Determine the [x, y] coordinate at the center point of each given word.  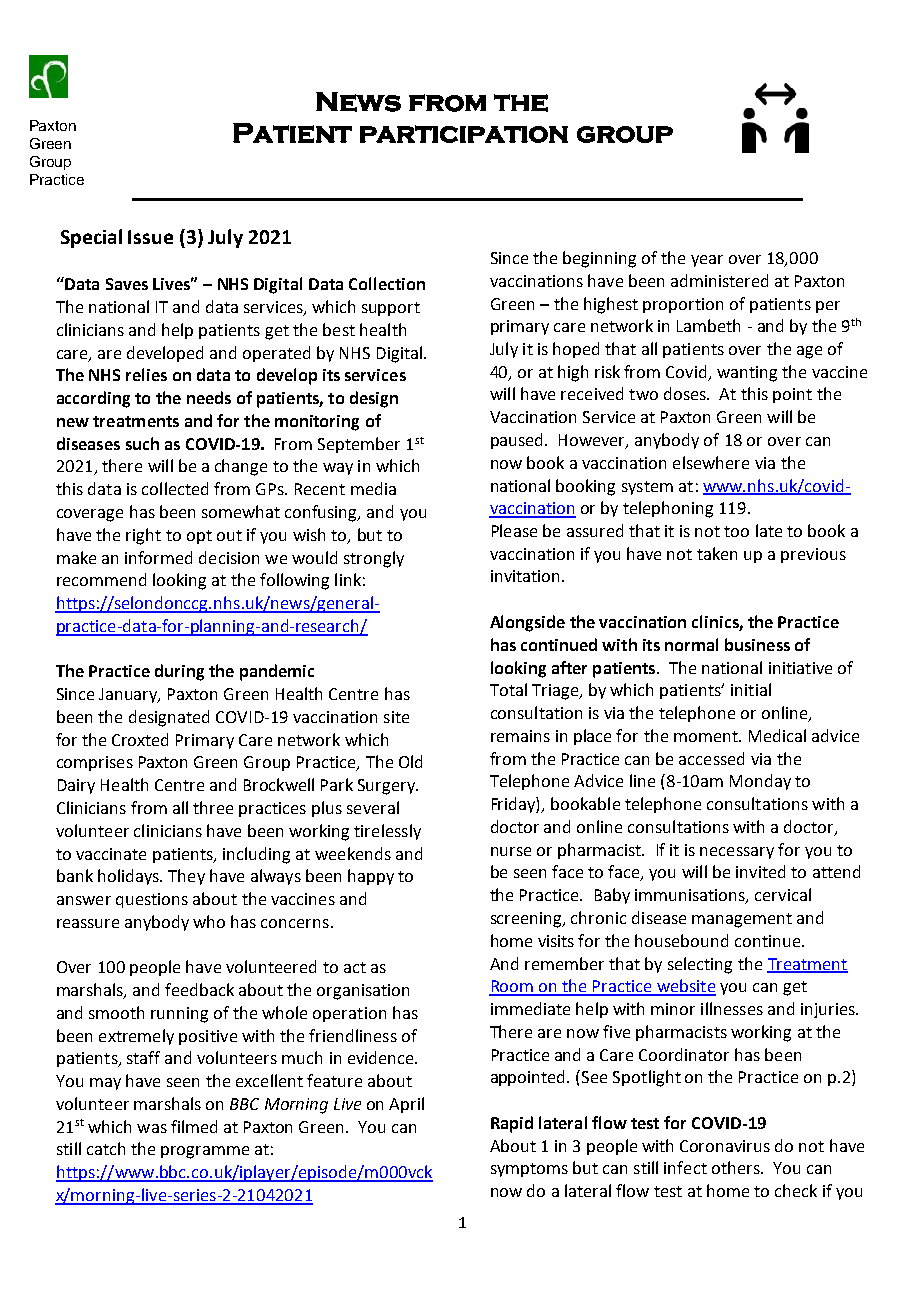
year [707, 261]
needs [209, 397]
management [742, 920]
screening [527, 920]
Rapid [512, 1124]
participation [464, 134]
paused [516, 441]
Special [91, 238]
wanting [747, 374]
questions [152, 900]
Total [508, 689]
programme [205, 1152]
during [179, 672]
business [757, 644]
